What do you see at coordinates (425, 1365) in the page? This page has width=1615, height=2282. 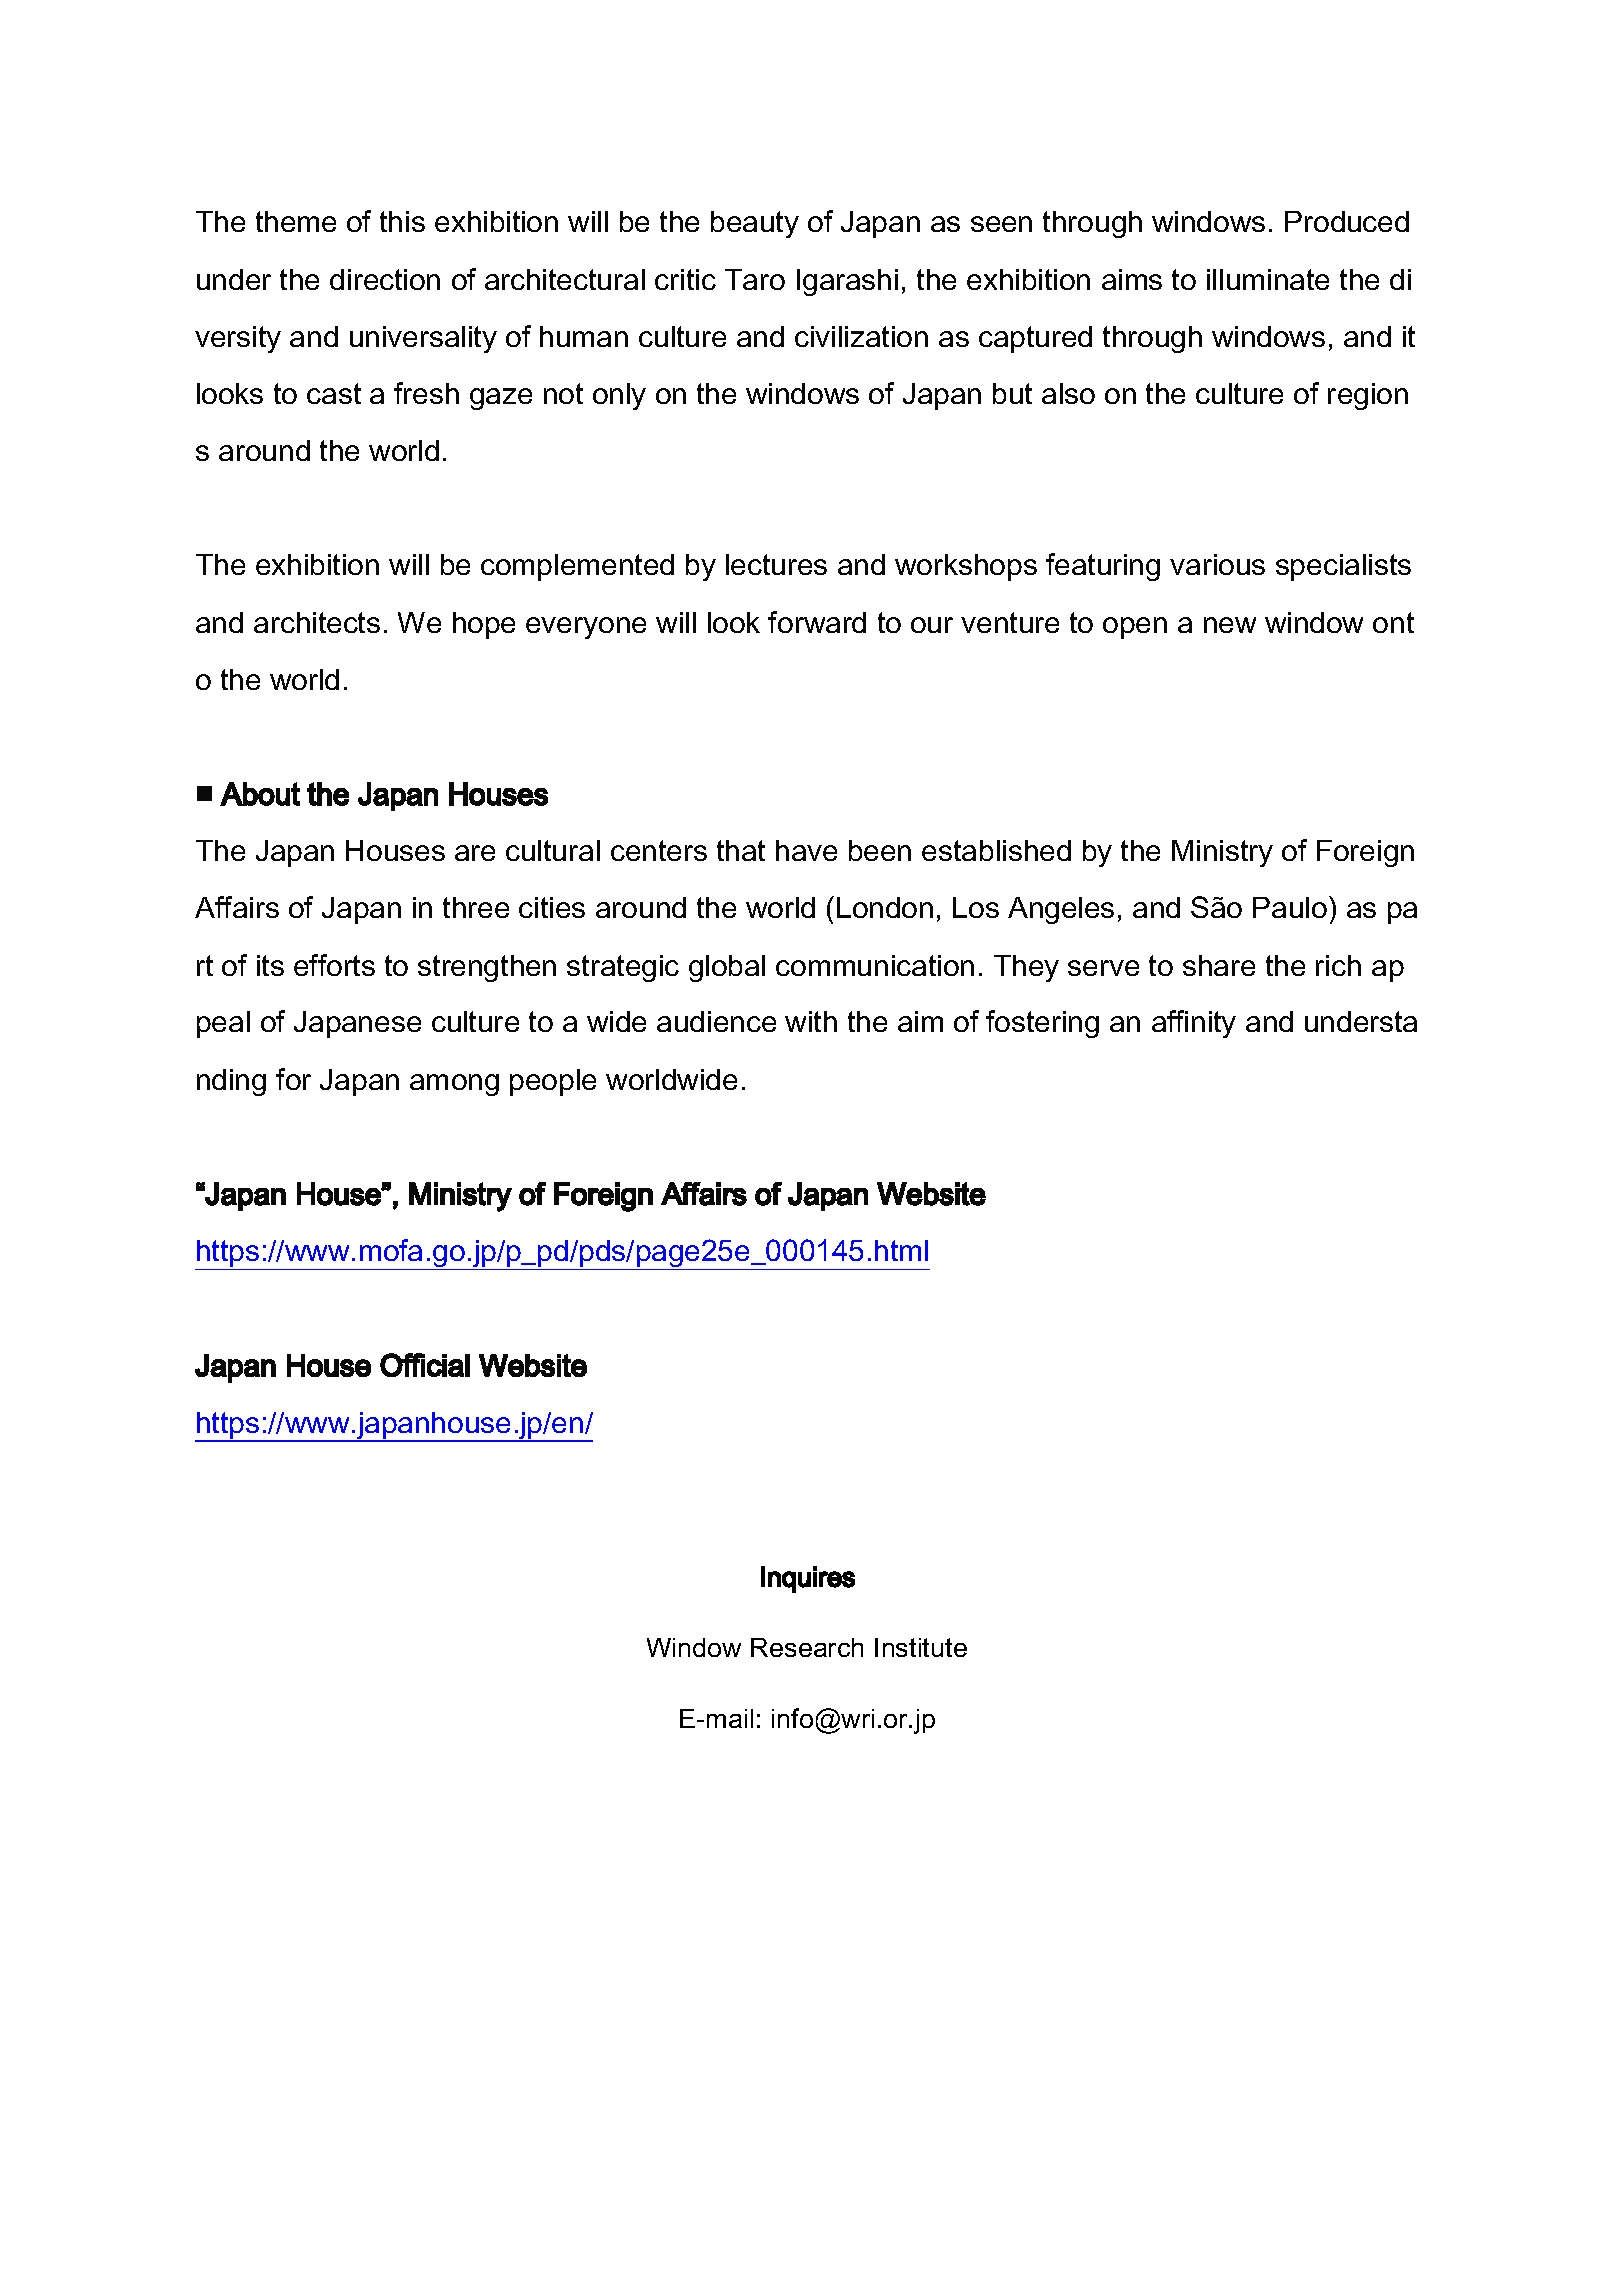 I see `Official` at bounding box center [425, 1365].
